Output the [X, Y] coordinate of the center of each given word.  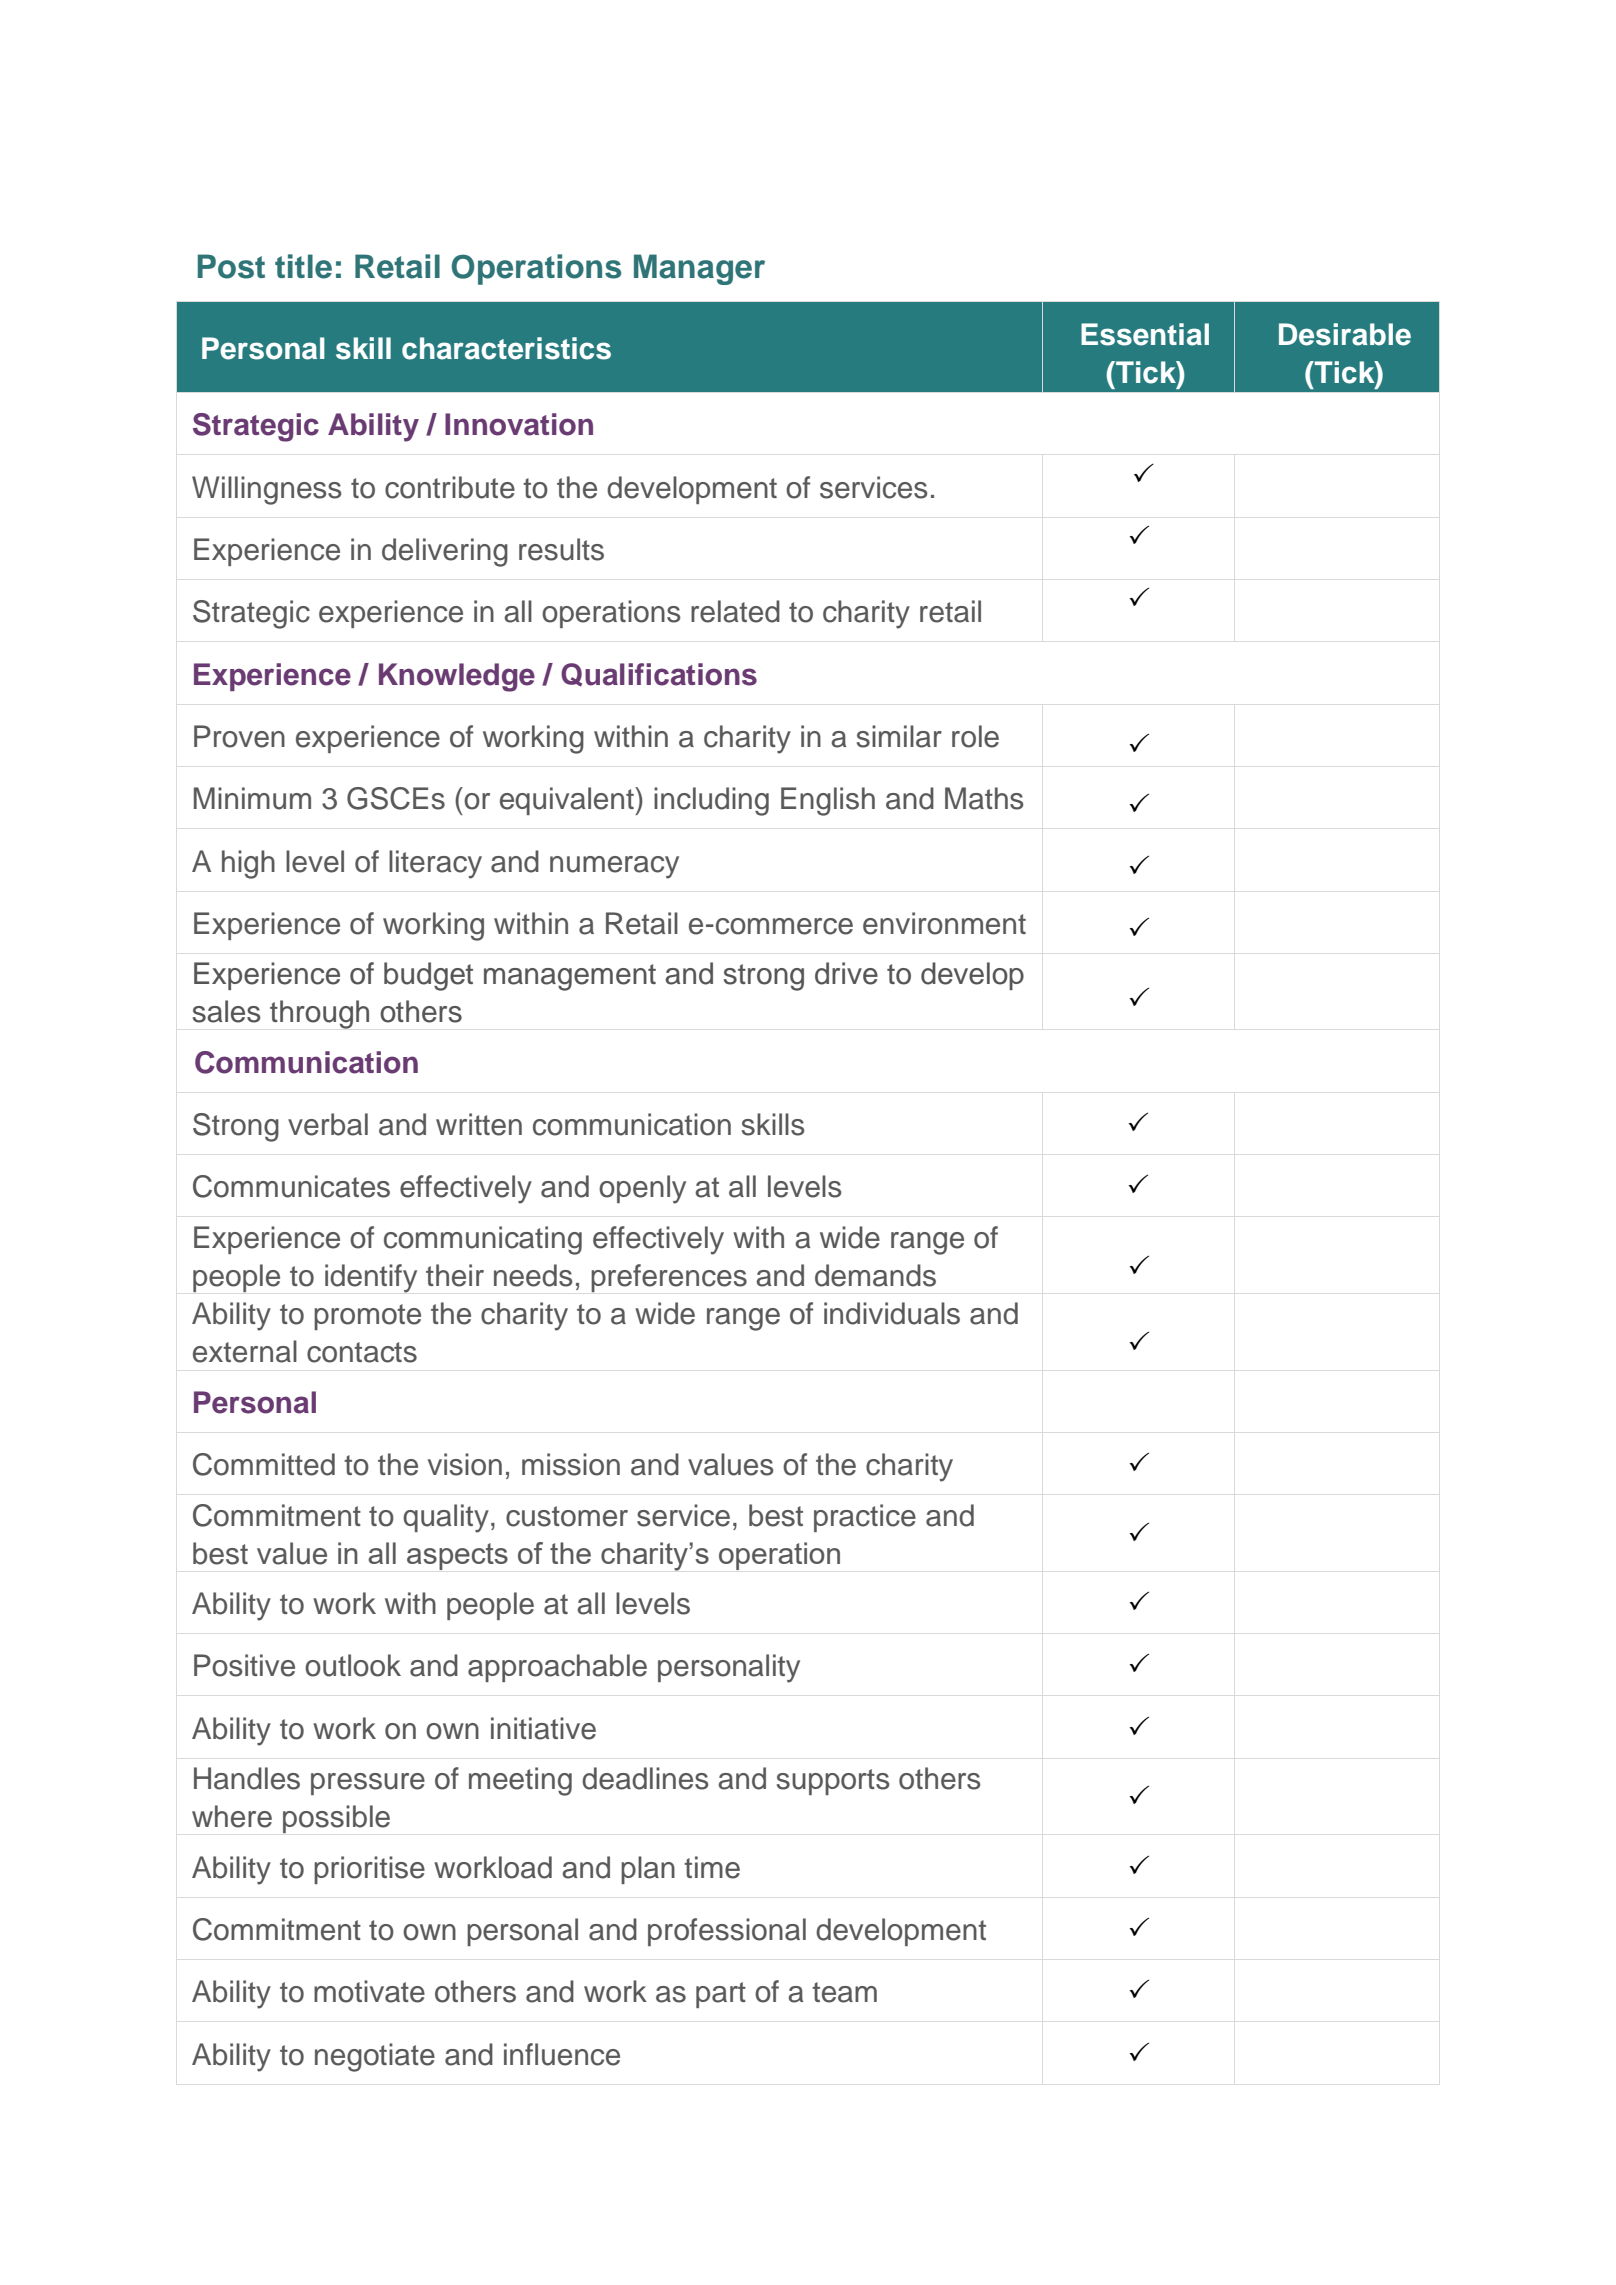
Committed [264, 1464]
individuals [892, 1313]
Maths [984, 798]
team [844, 1992]
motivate [369, 1991]
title [303, 266]
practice [865, 1518]
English [828, 801]
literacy [435, 864]
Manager [699, 269]
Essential [1145, 334]
